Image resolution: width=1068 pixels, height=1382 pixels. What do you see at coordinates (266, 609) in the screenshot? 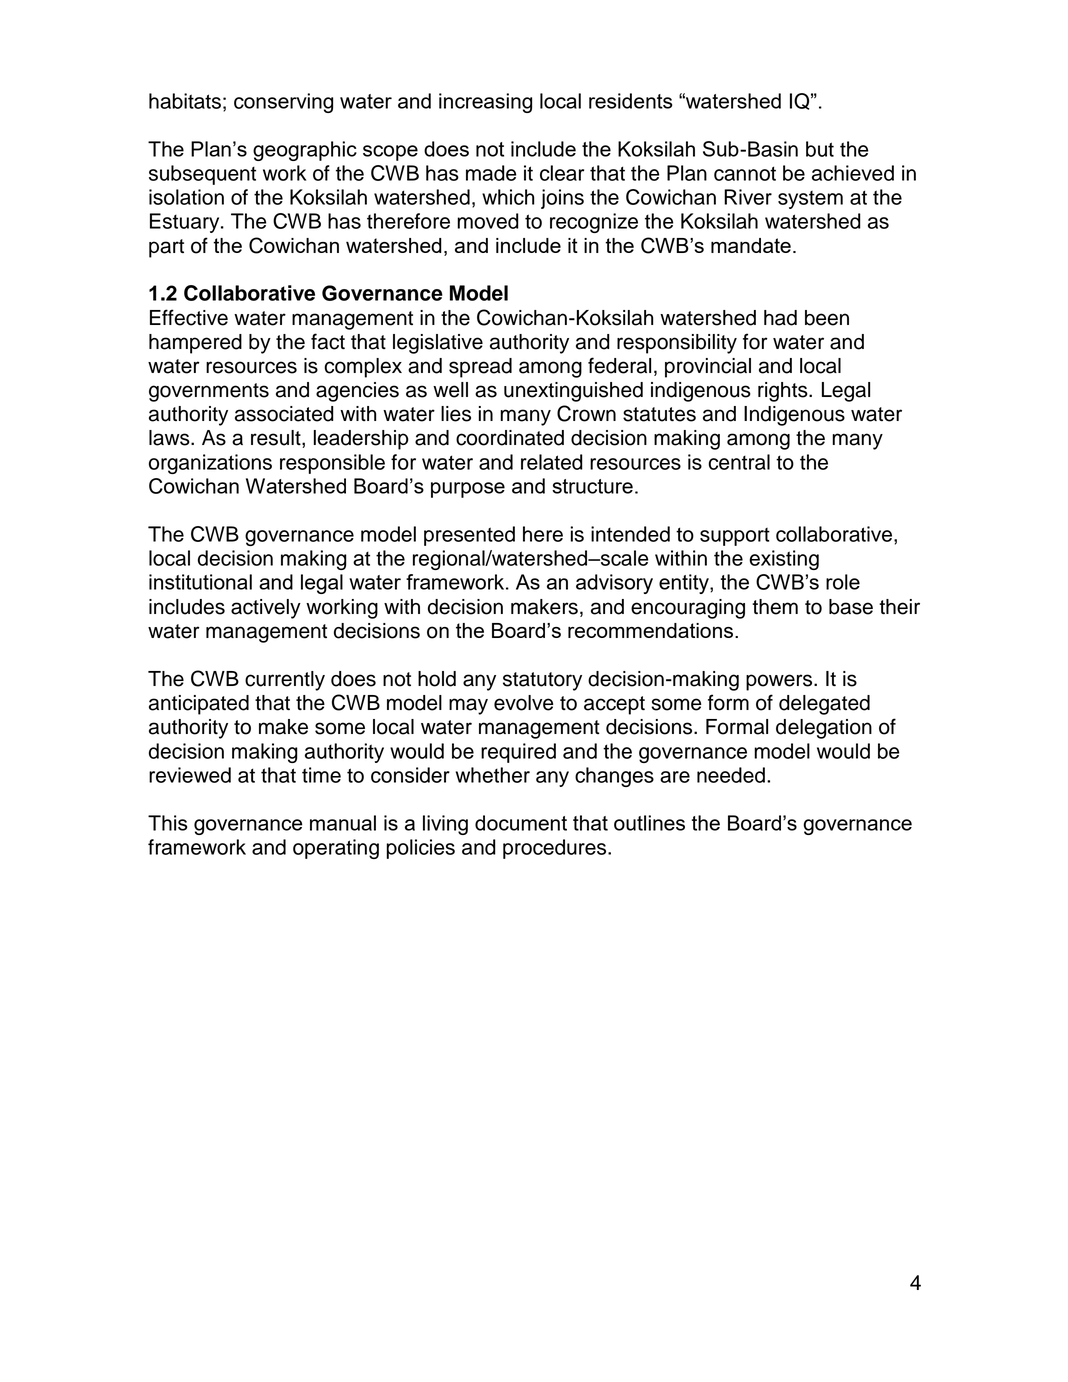
I see `actively` at bounding box center [266, 609].
